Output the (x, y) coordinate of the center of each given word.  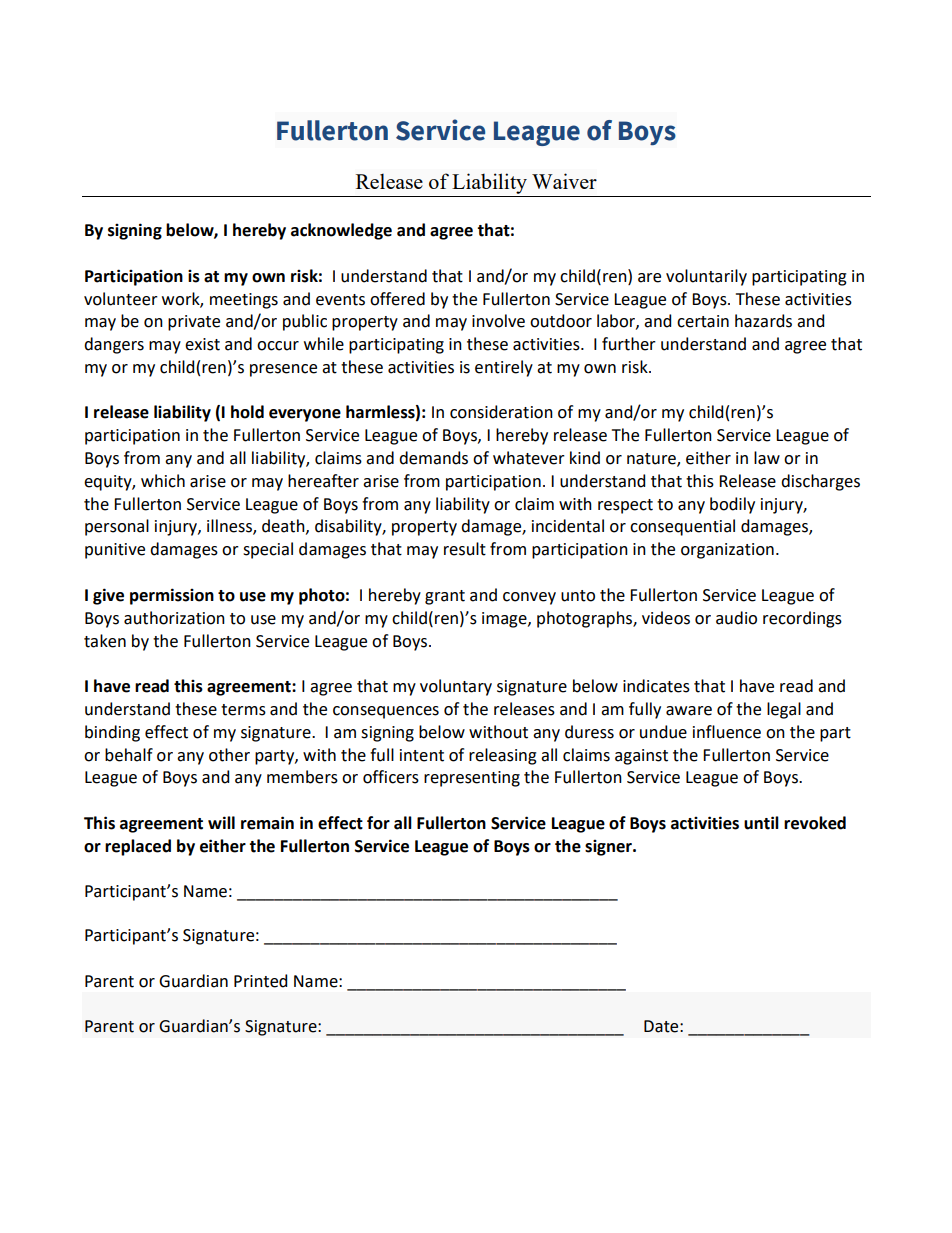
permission (172, 596)
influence (727, 732)
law (767, 458)
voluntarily (706, 277)
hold (247, 412)
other (229, 755)
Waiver (564, 181)
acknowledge (341, 231)
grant (445, 597)
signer (609, 848)
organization (727, 551)
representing (472, 779)
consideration (501, 412)
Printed (260, 981)
